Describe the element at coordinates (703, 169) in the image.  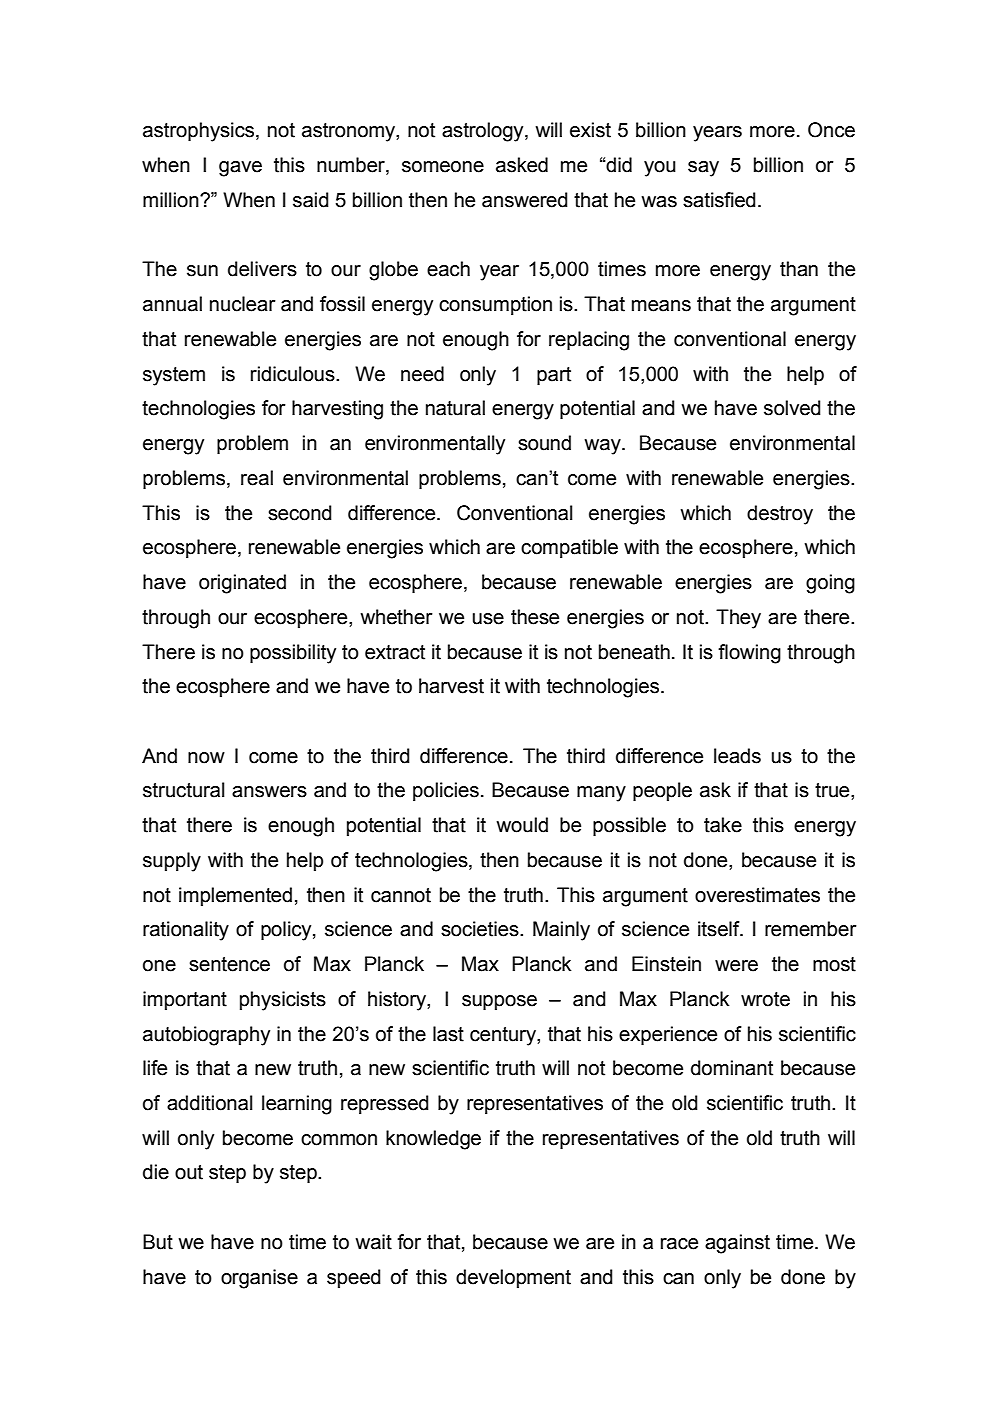
I see `say` at that location.
